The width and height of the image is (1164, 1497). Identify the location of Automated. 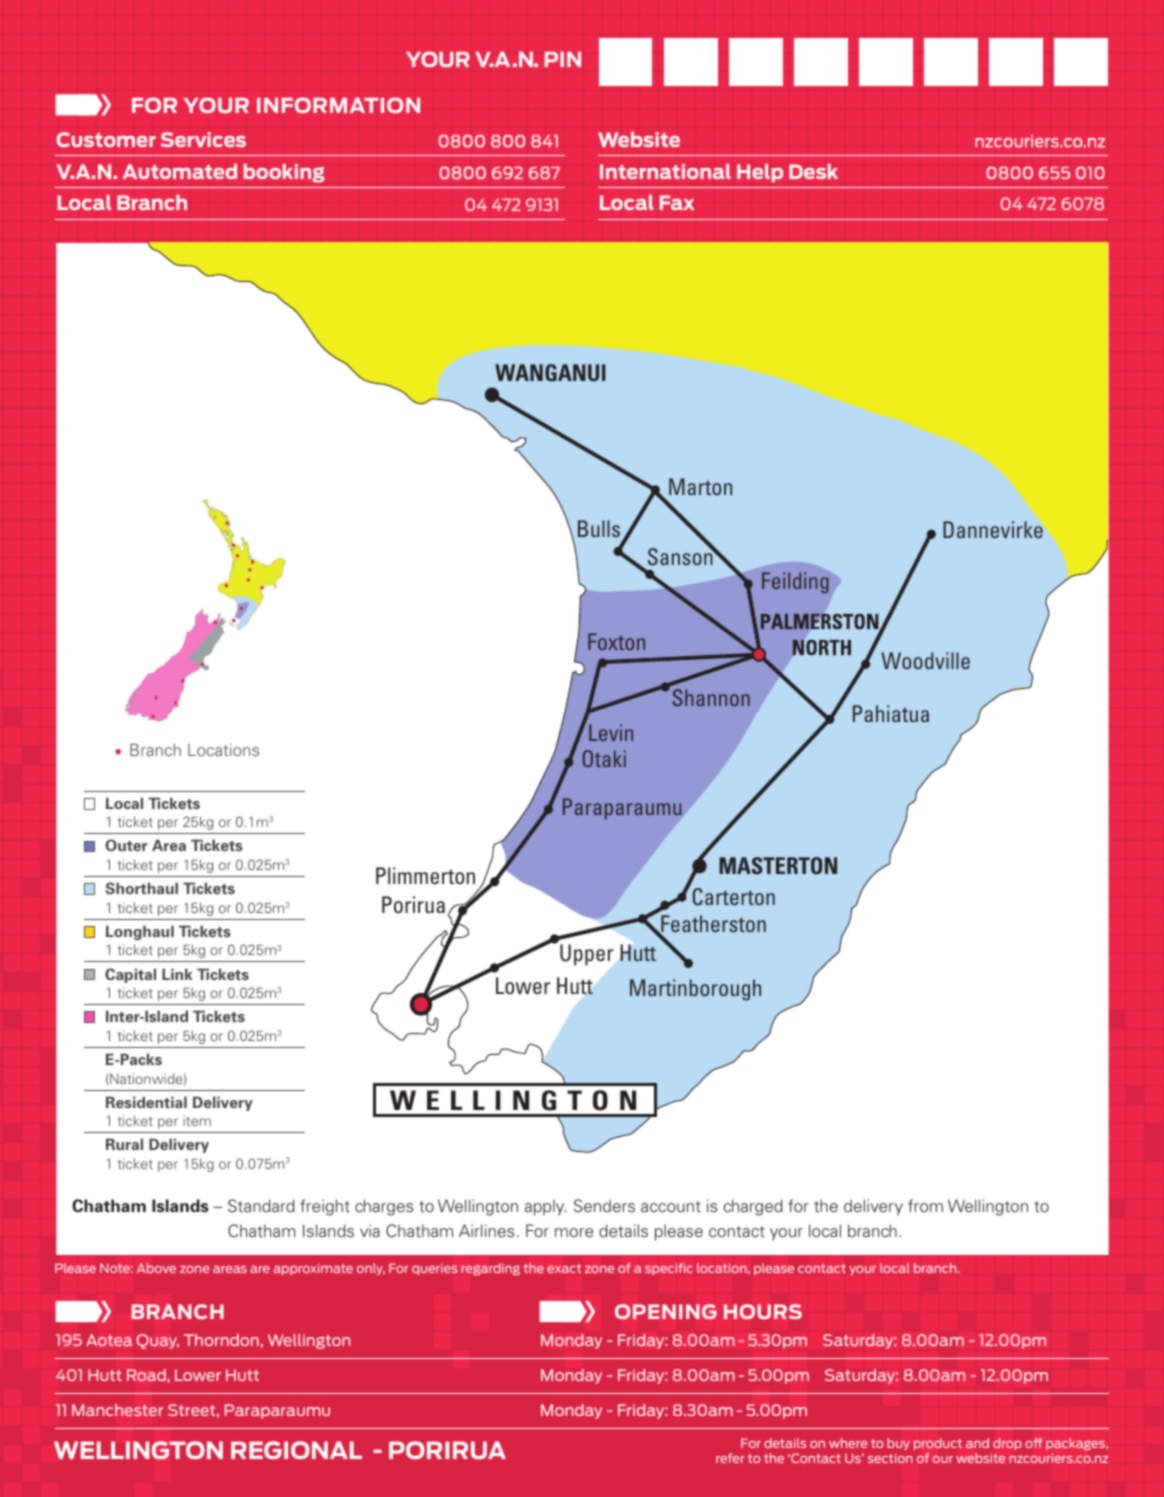
(180, 171).
